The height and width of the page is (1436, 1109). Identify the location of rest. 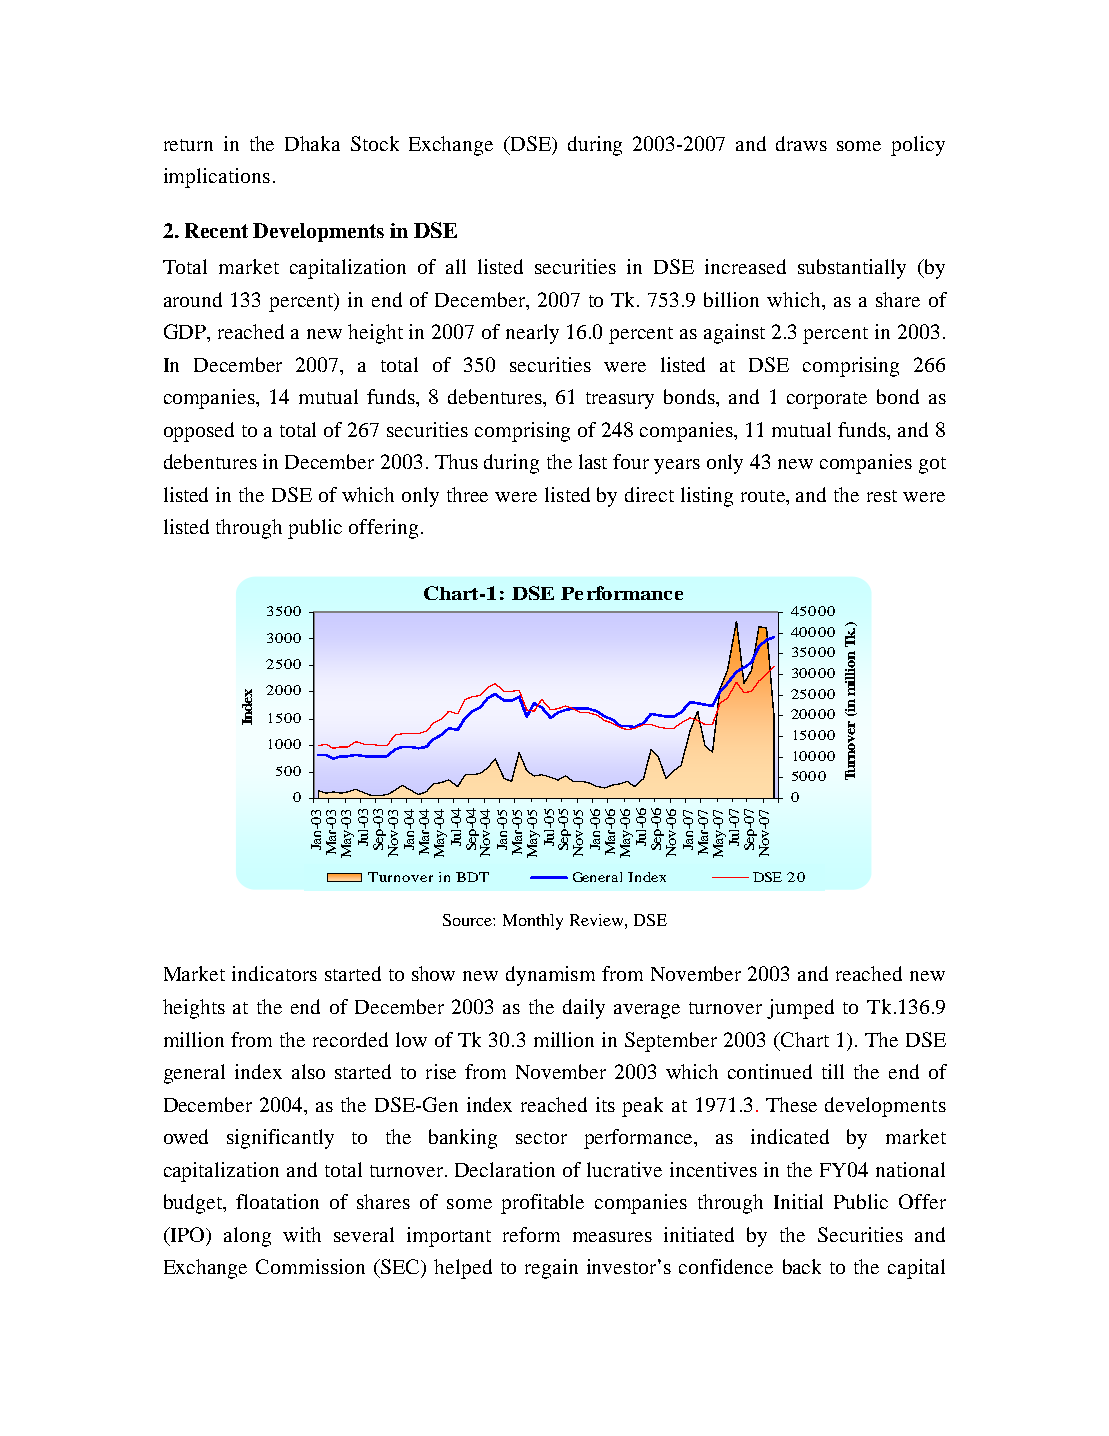
(882, 496).
